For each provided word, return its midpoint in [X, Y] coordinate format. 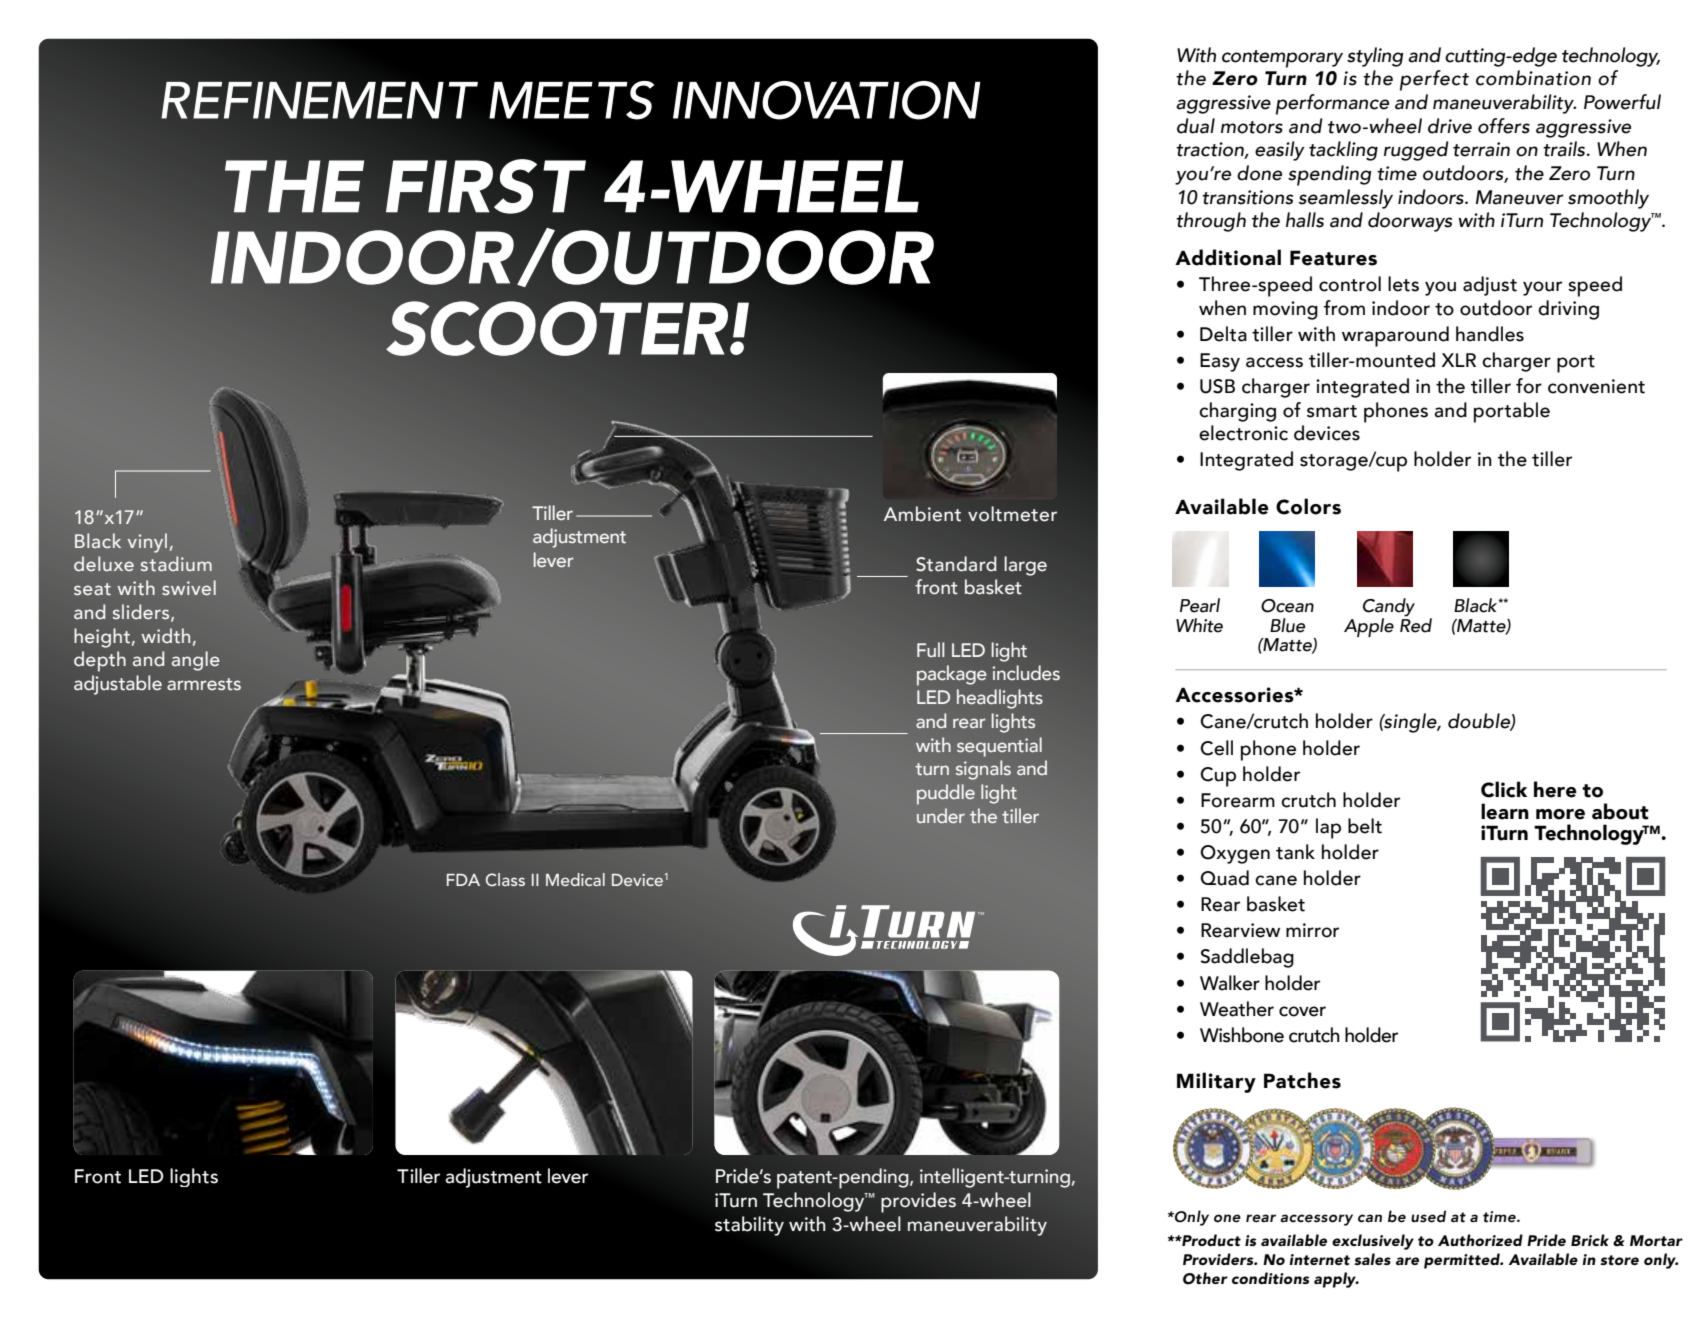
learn [1505, 811]
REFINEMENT [319, 100]
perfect [1434, 80]
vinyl [147, 543]
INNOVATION [827, 100]
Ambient [922, 514]
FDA [463, 880]
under [941, 815]
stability [749, 1226]
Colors [1308, 506]
